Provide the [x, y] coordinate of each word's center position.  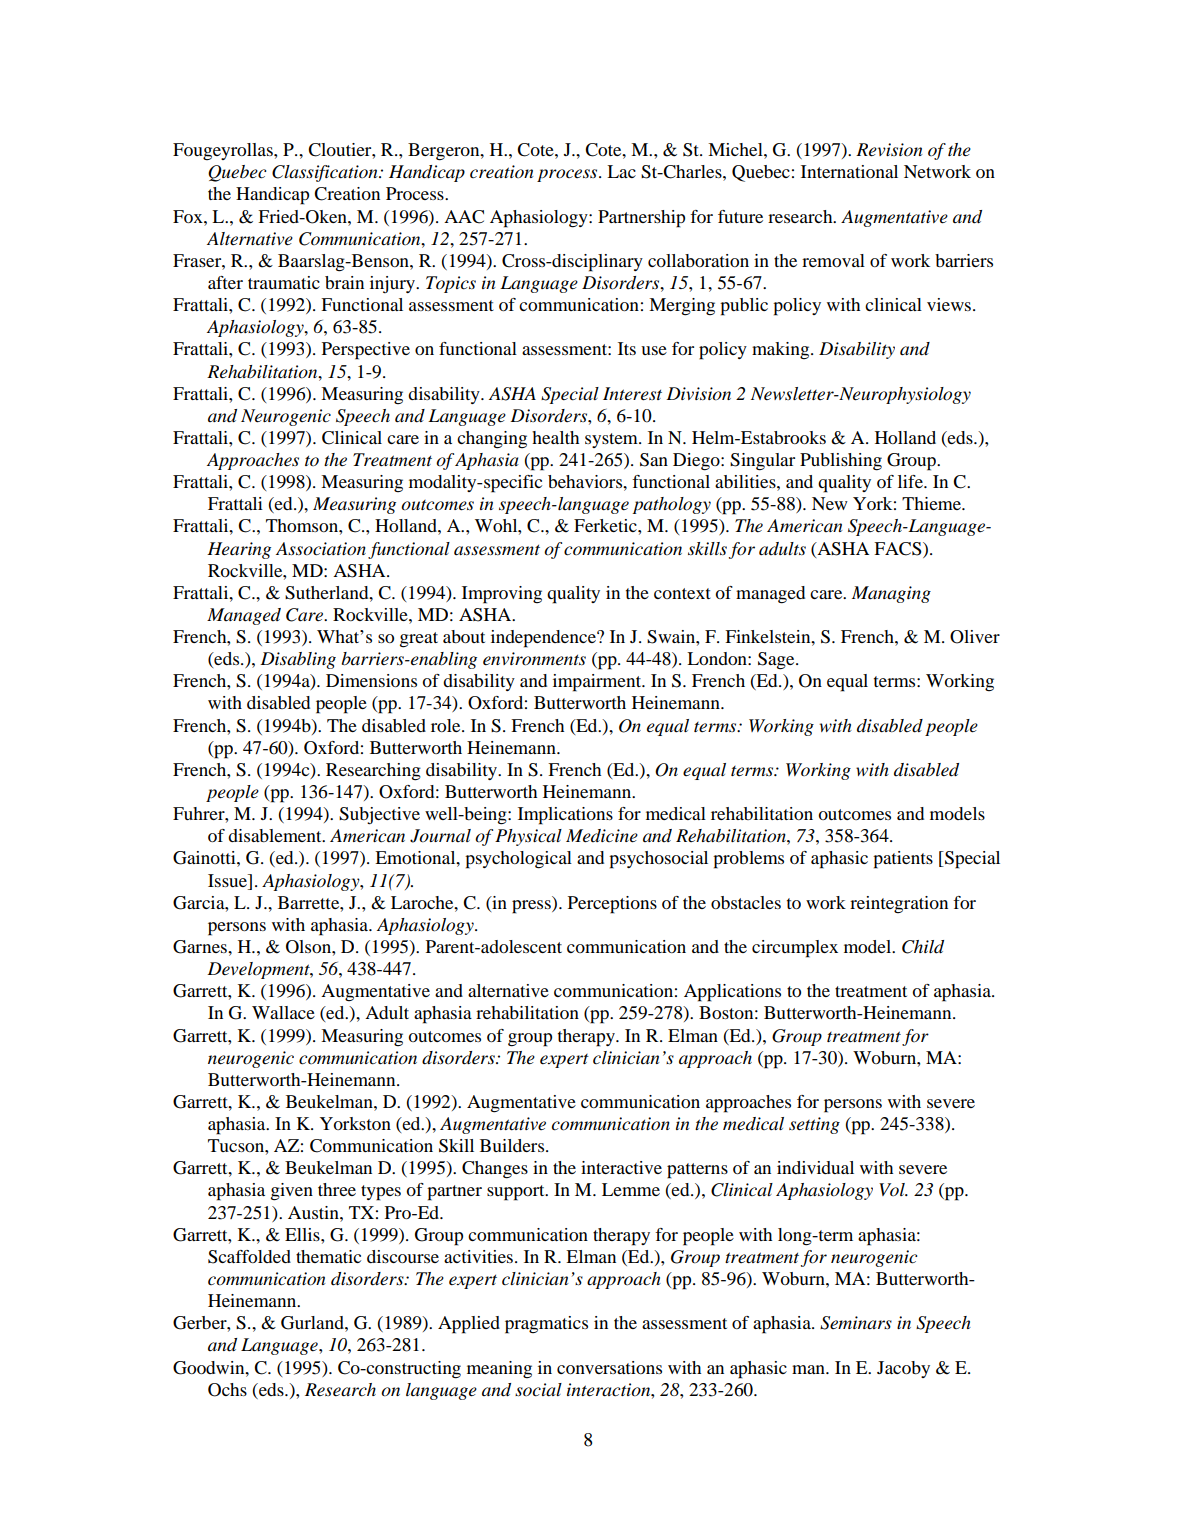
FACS [899, 549]
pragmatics [546, 1325]
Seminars [856, 1323]
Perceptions [612, 905]
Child [923, 947]
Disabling [298, 660]
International [849, 171]
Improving [502, 595]
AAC [464, 217]
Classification [326, 173]
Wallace [283, 1012]
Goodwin [210, 1368]
